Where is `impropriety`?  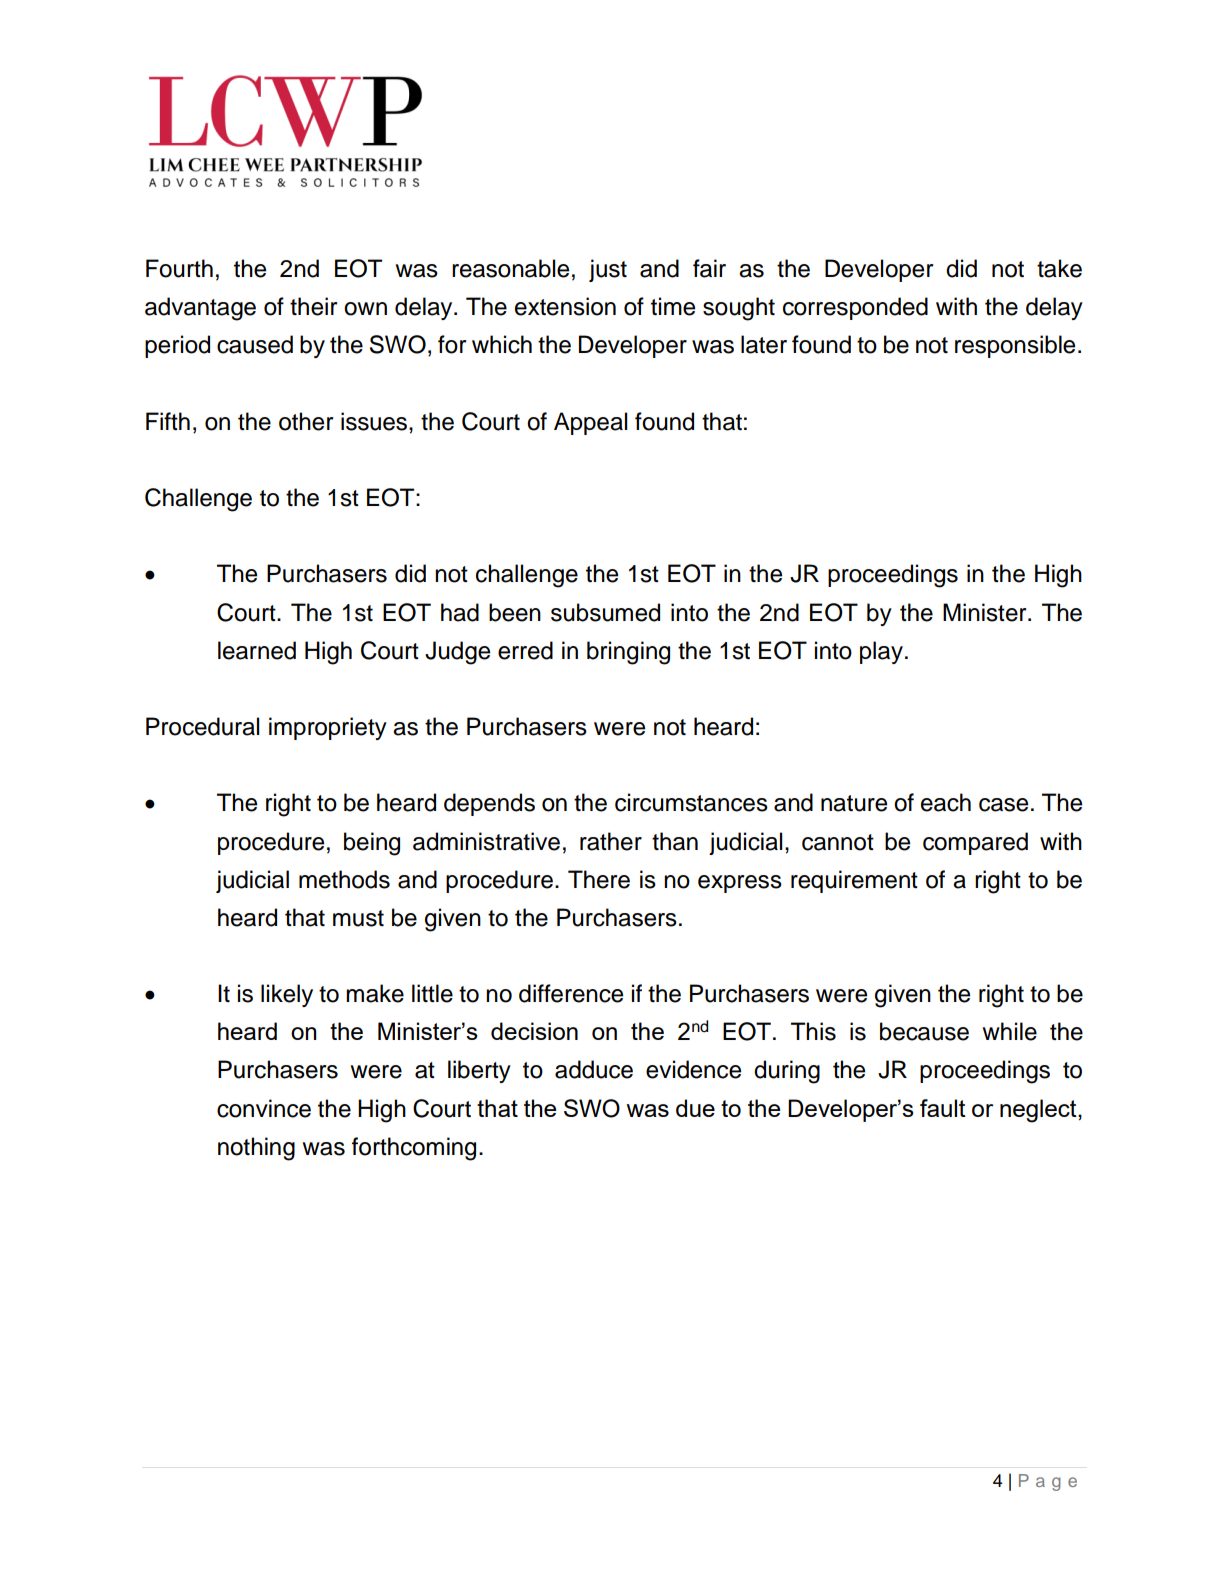
impropriety is located at coordinates (328, 728).
